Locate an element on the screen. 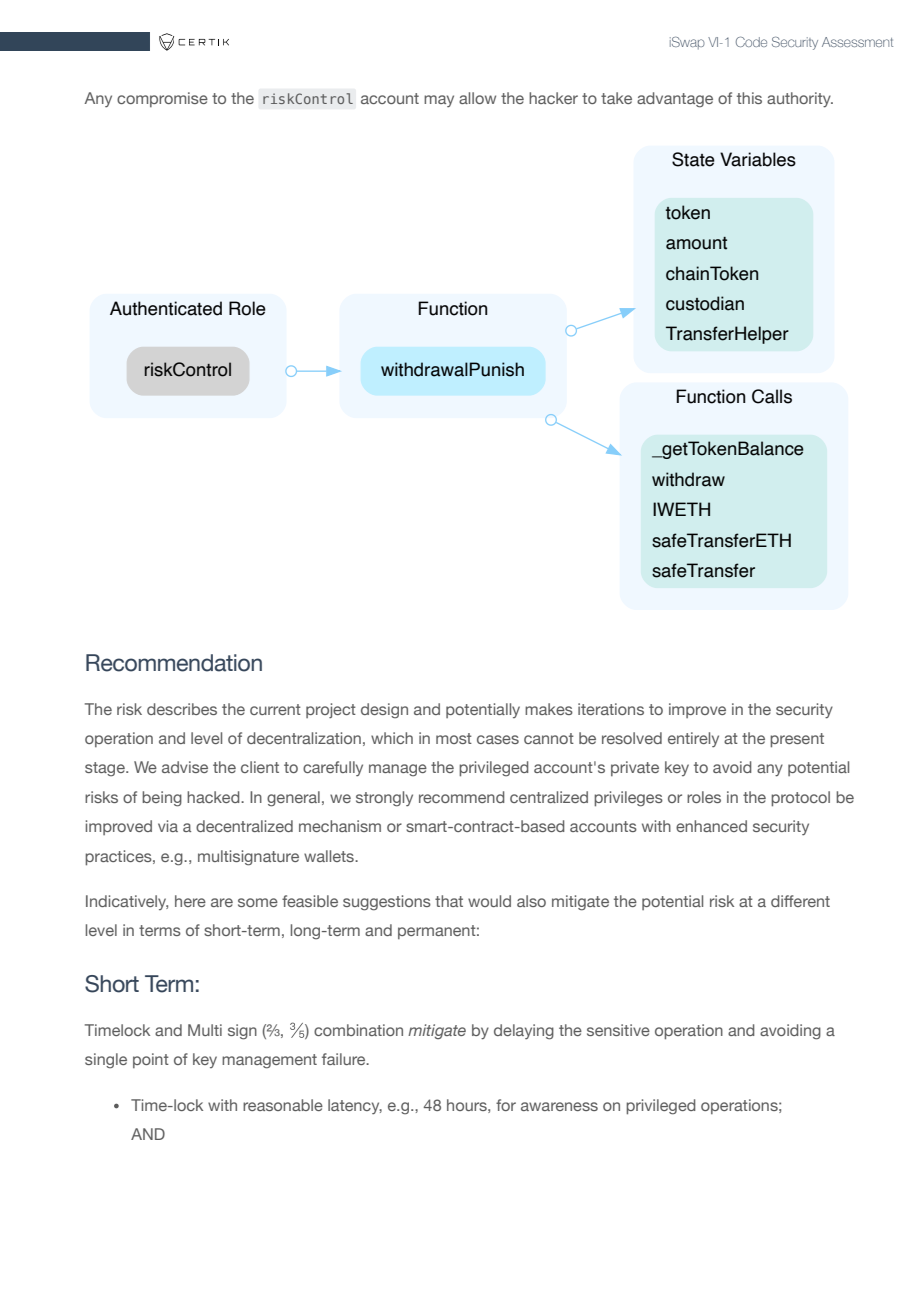 Image resolution: width=924 pixels, height=1308 pixels. describes is located at coordinates (182, 709).
